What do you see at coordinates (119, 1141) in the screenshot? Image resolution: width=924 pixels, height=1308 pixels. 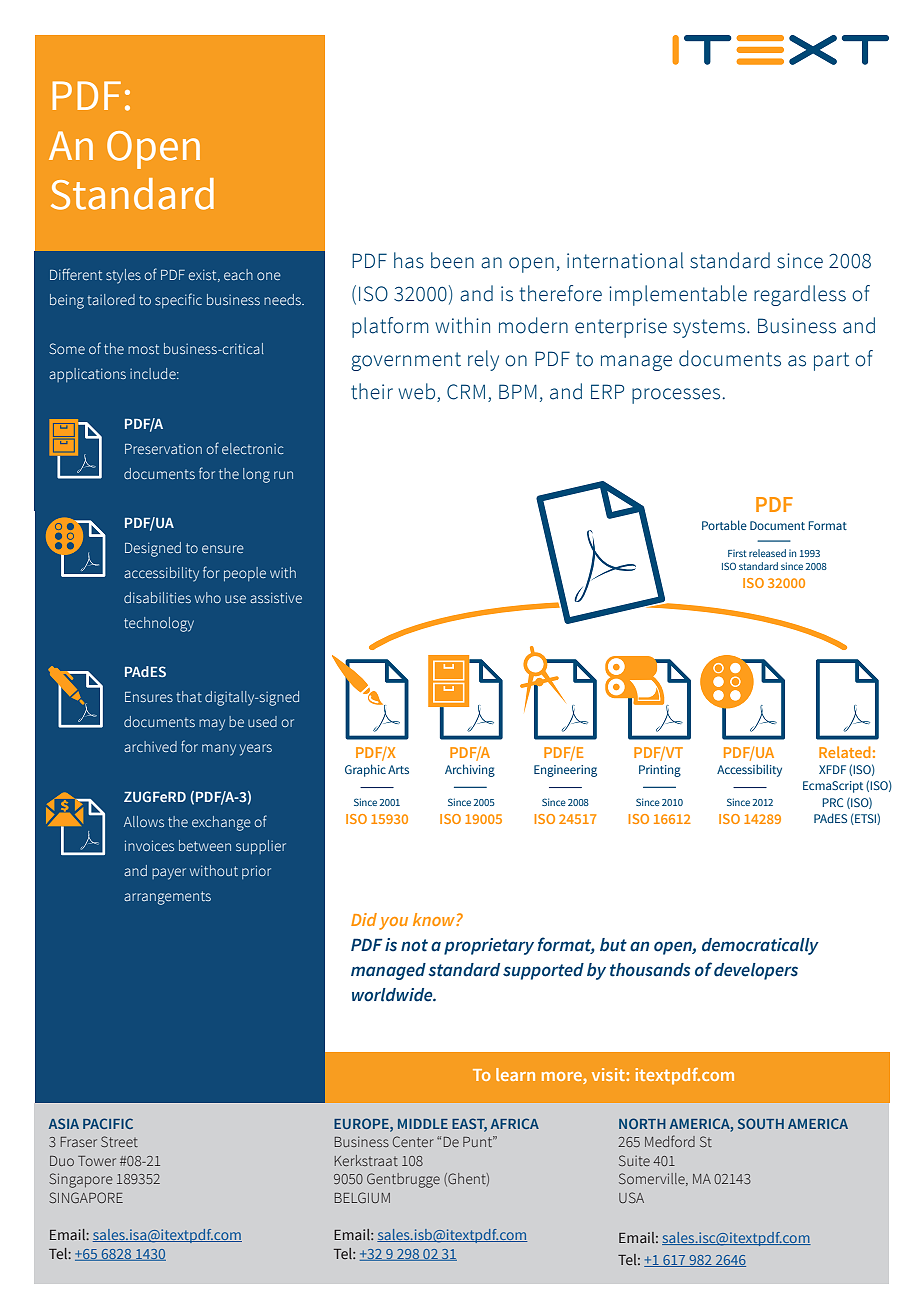 I see `Street` at bounding box center [119, 1141].
